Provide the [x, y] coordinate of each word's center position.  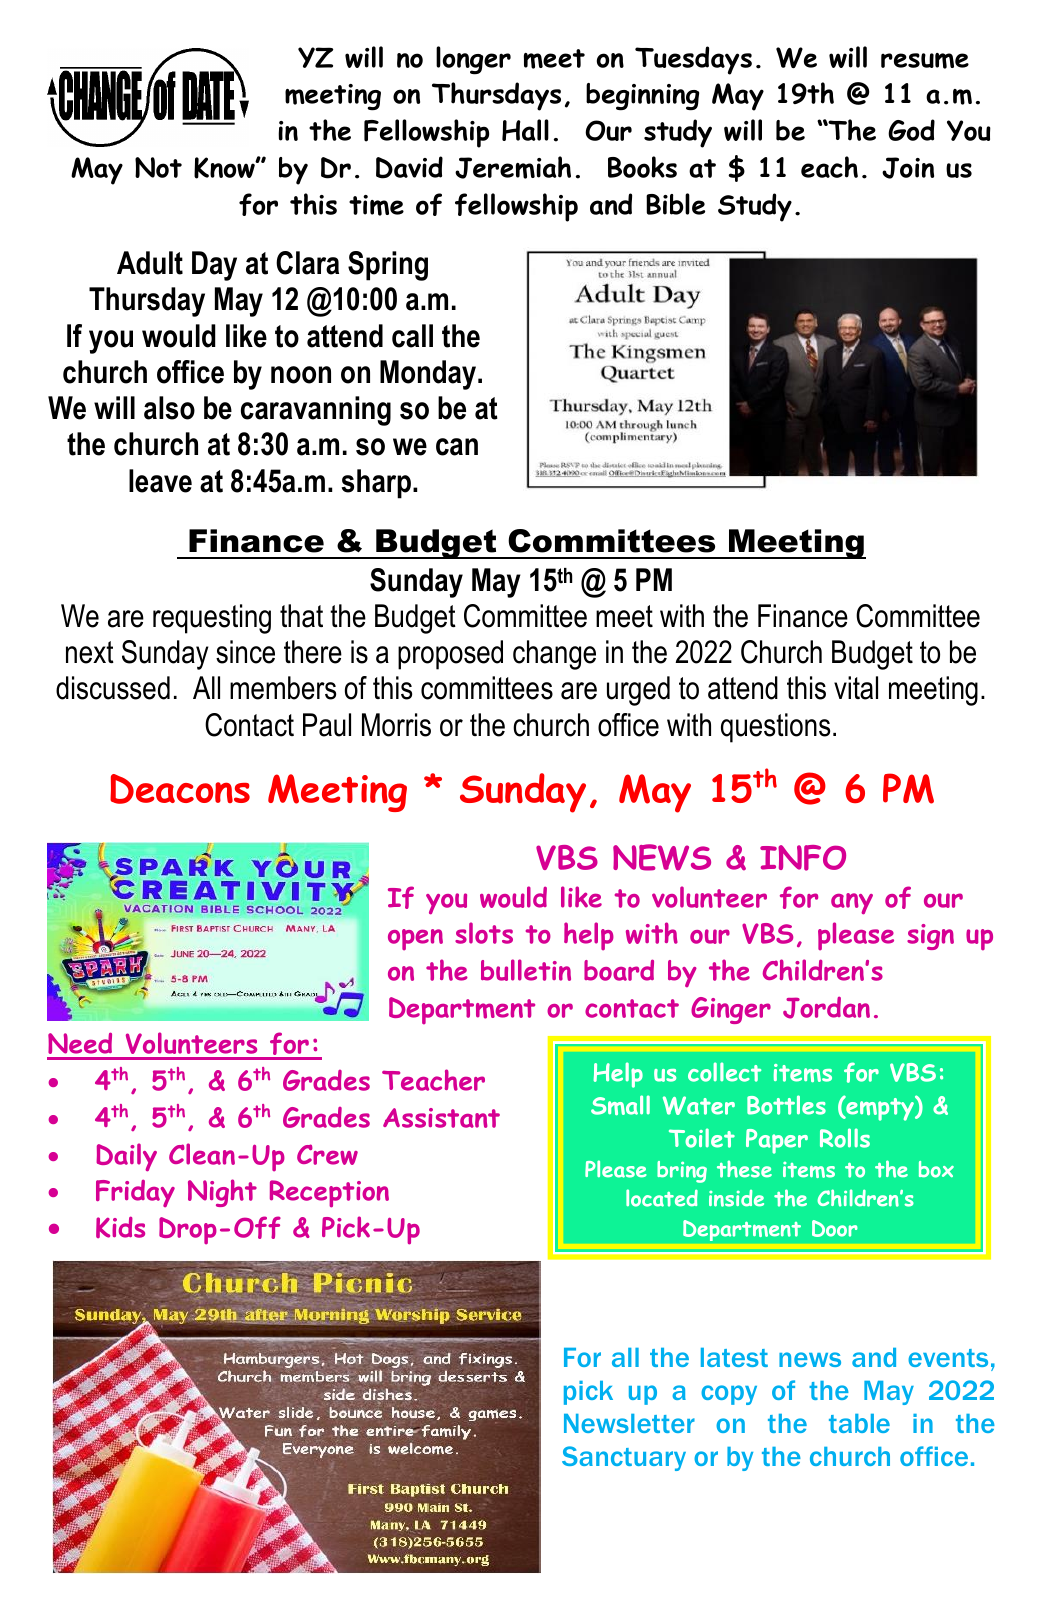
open [415, 940]
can [457, 447]
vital [856, 688]
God [911, 130]
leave [160, 481]
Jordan [826, 1007]
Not [158, 167]
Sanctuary [624, 1458]
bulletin [526, 970]
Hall [525, 130]
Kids [120, 1227]
